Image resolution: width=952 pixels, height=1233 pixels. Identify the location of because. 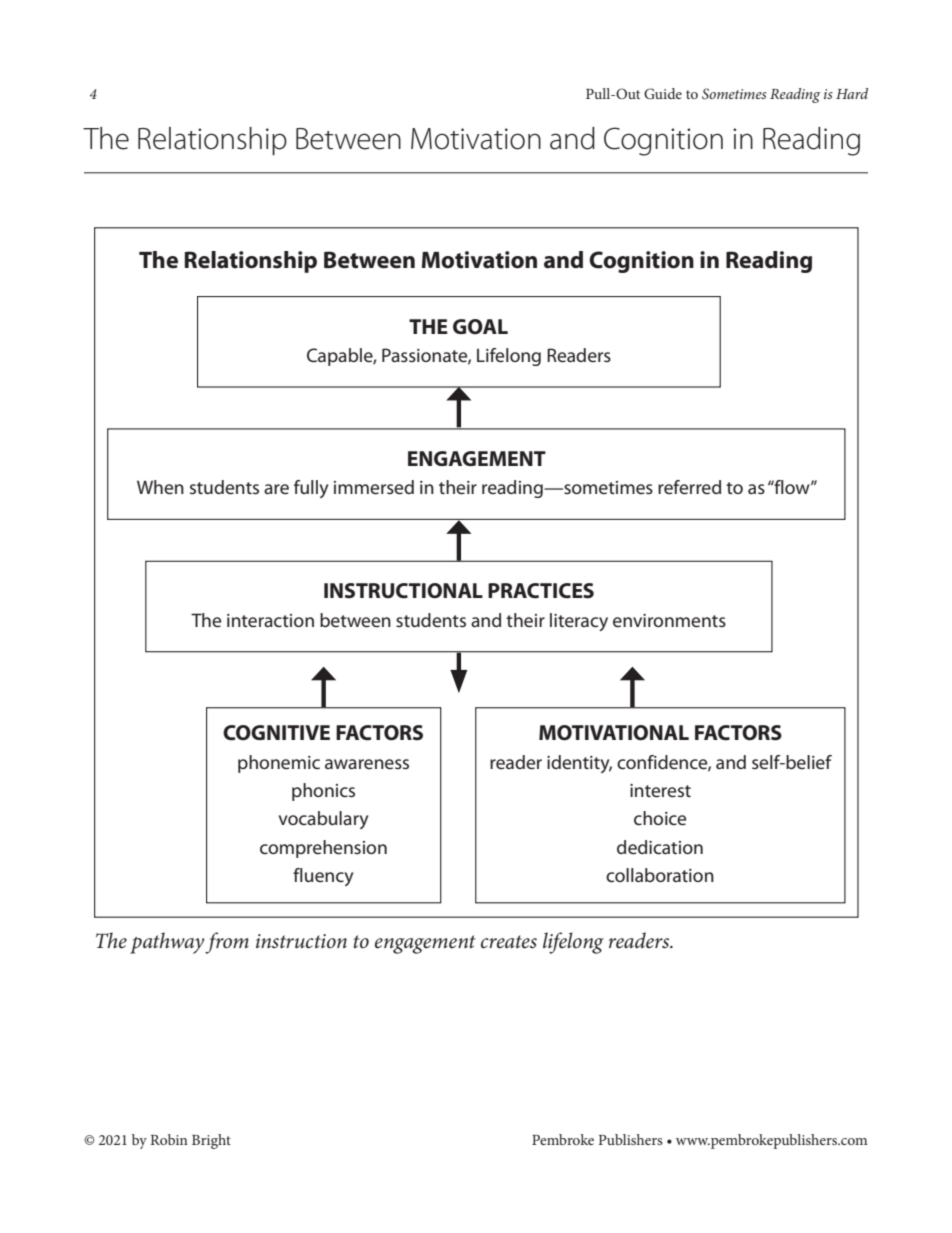
(629, 135).
